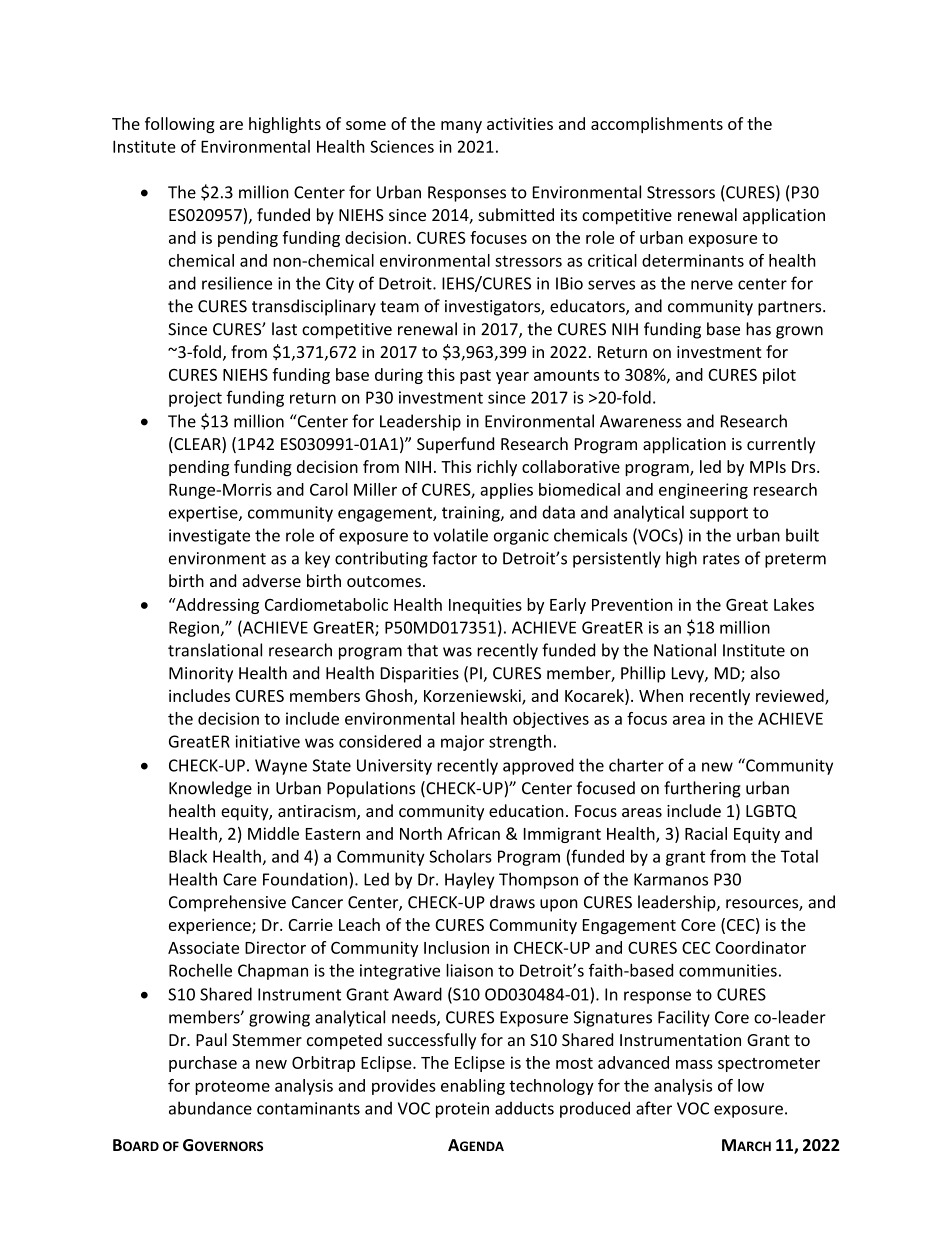 The width and height of the image is (952, 1233). I want to click on National, so click(685, 650).
